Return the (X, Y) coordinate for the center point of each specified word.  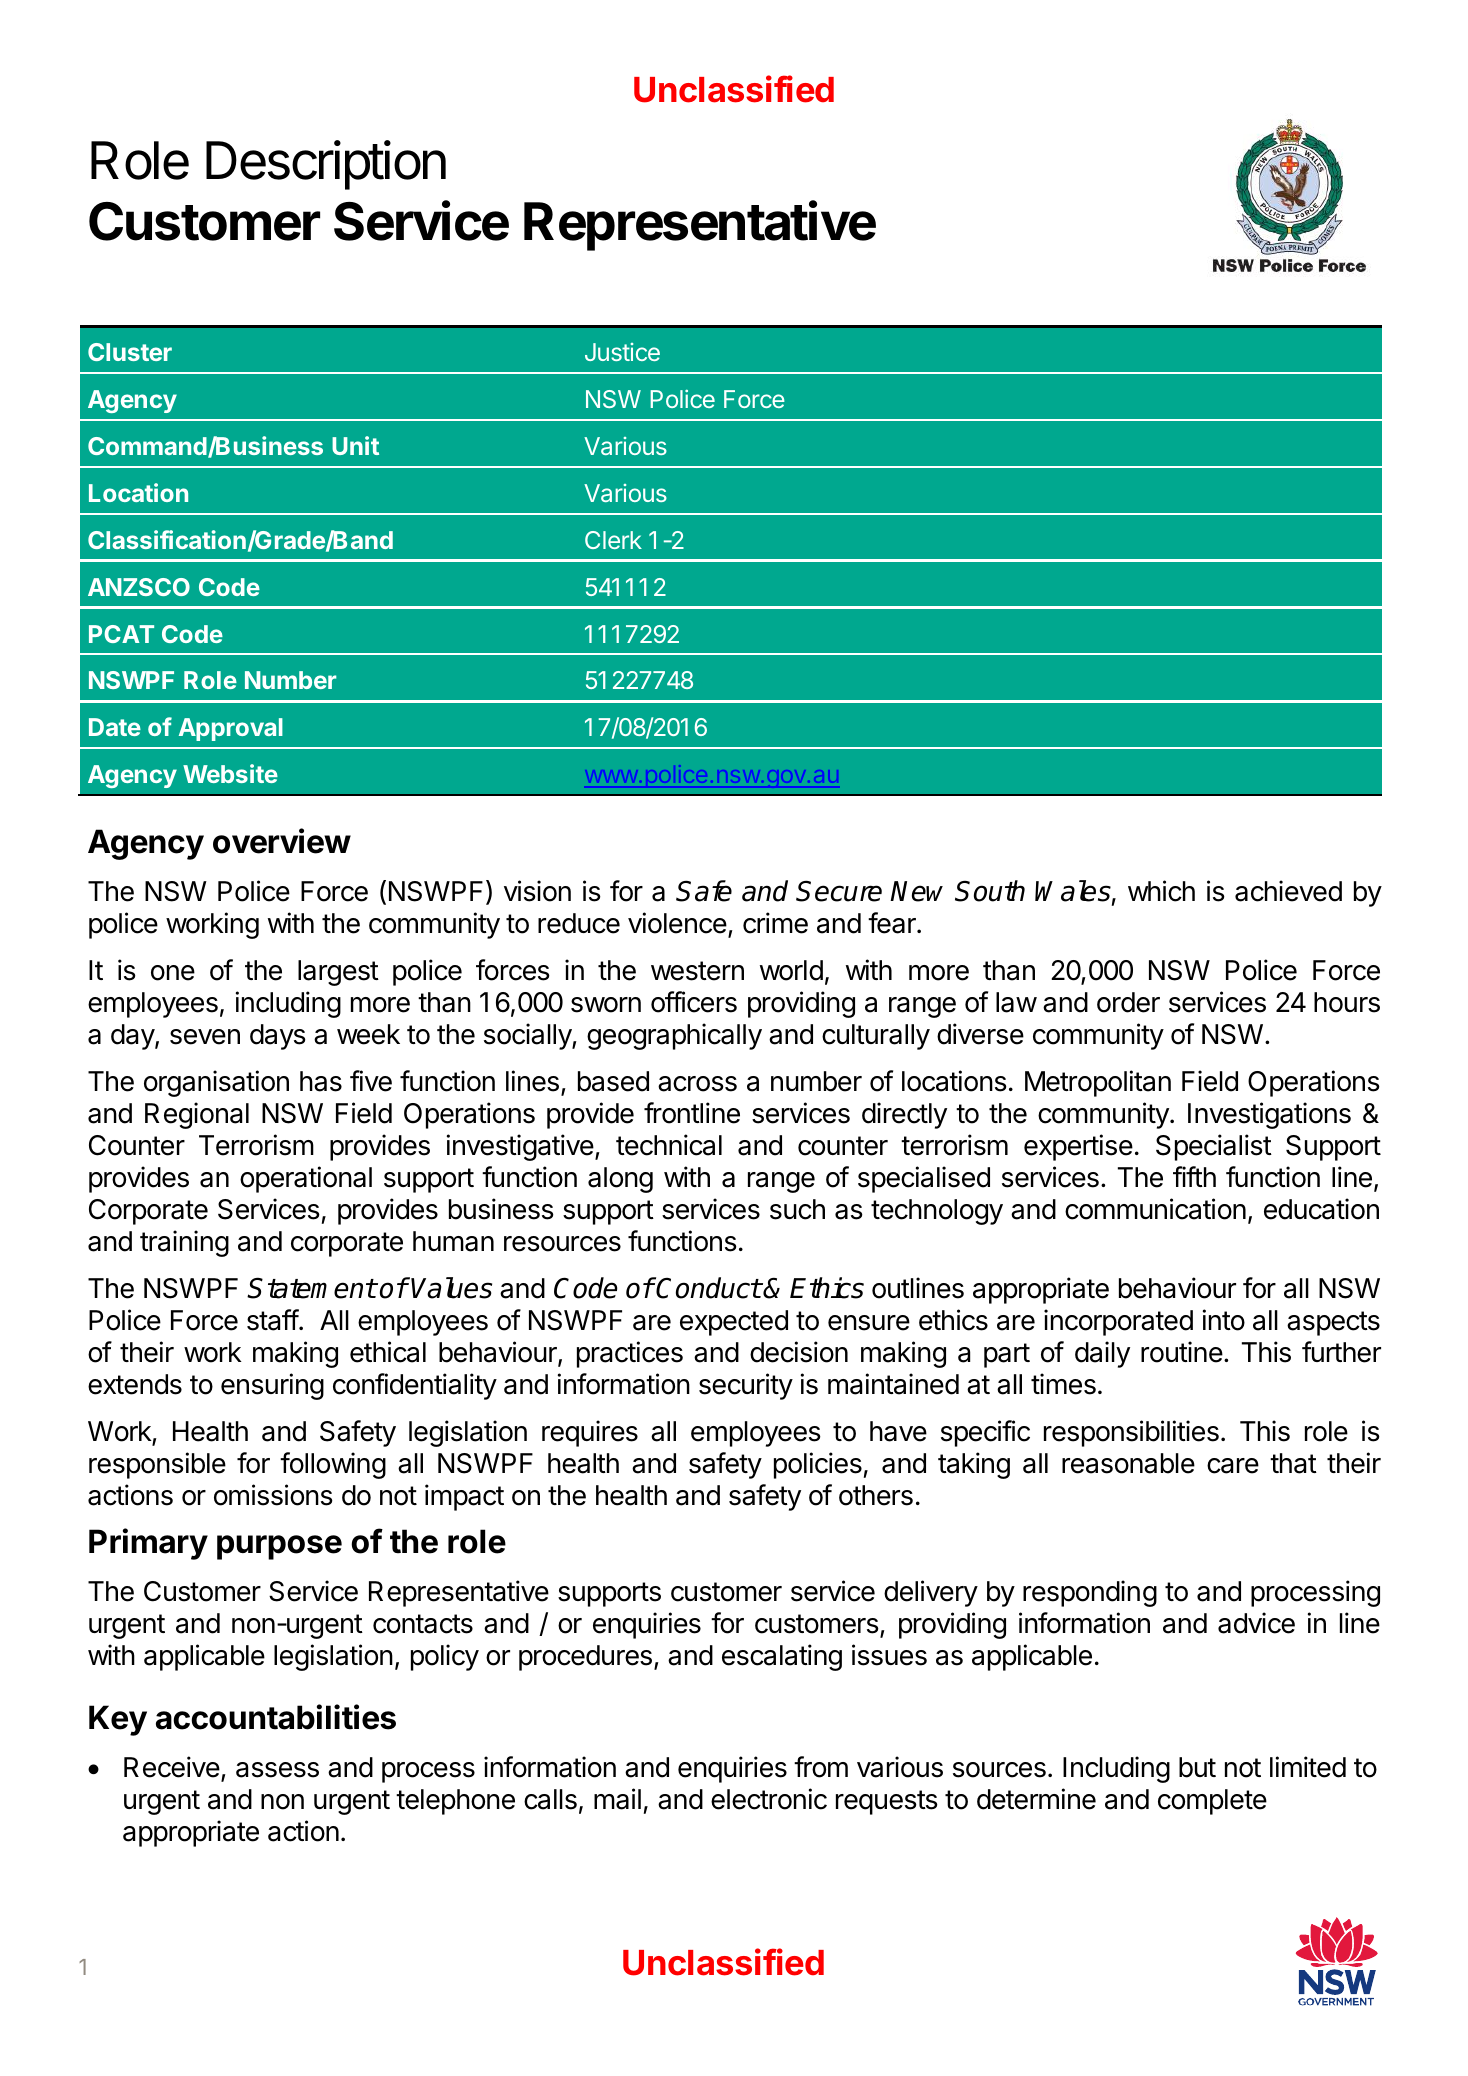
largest (338, 973)
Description (326, 165)
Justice (622, 352)
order (1128, 1002)
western (697, 971)
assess (277, 1770)
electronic (769, 1799)
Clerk (613, 540)
